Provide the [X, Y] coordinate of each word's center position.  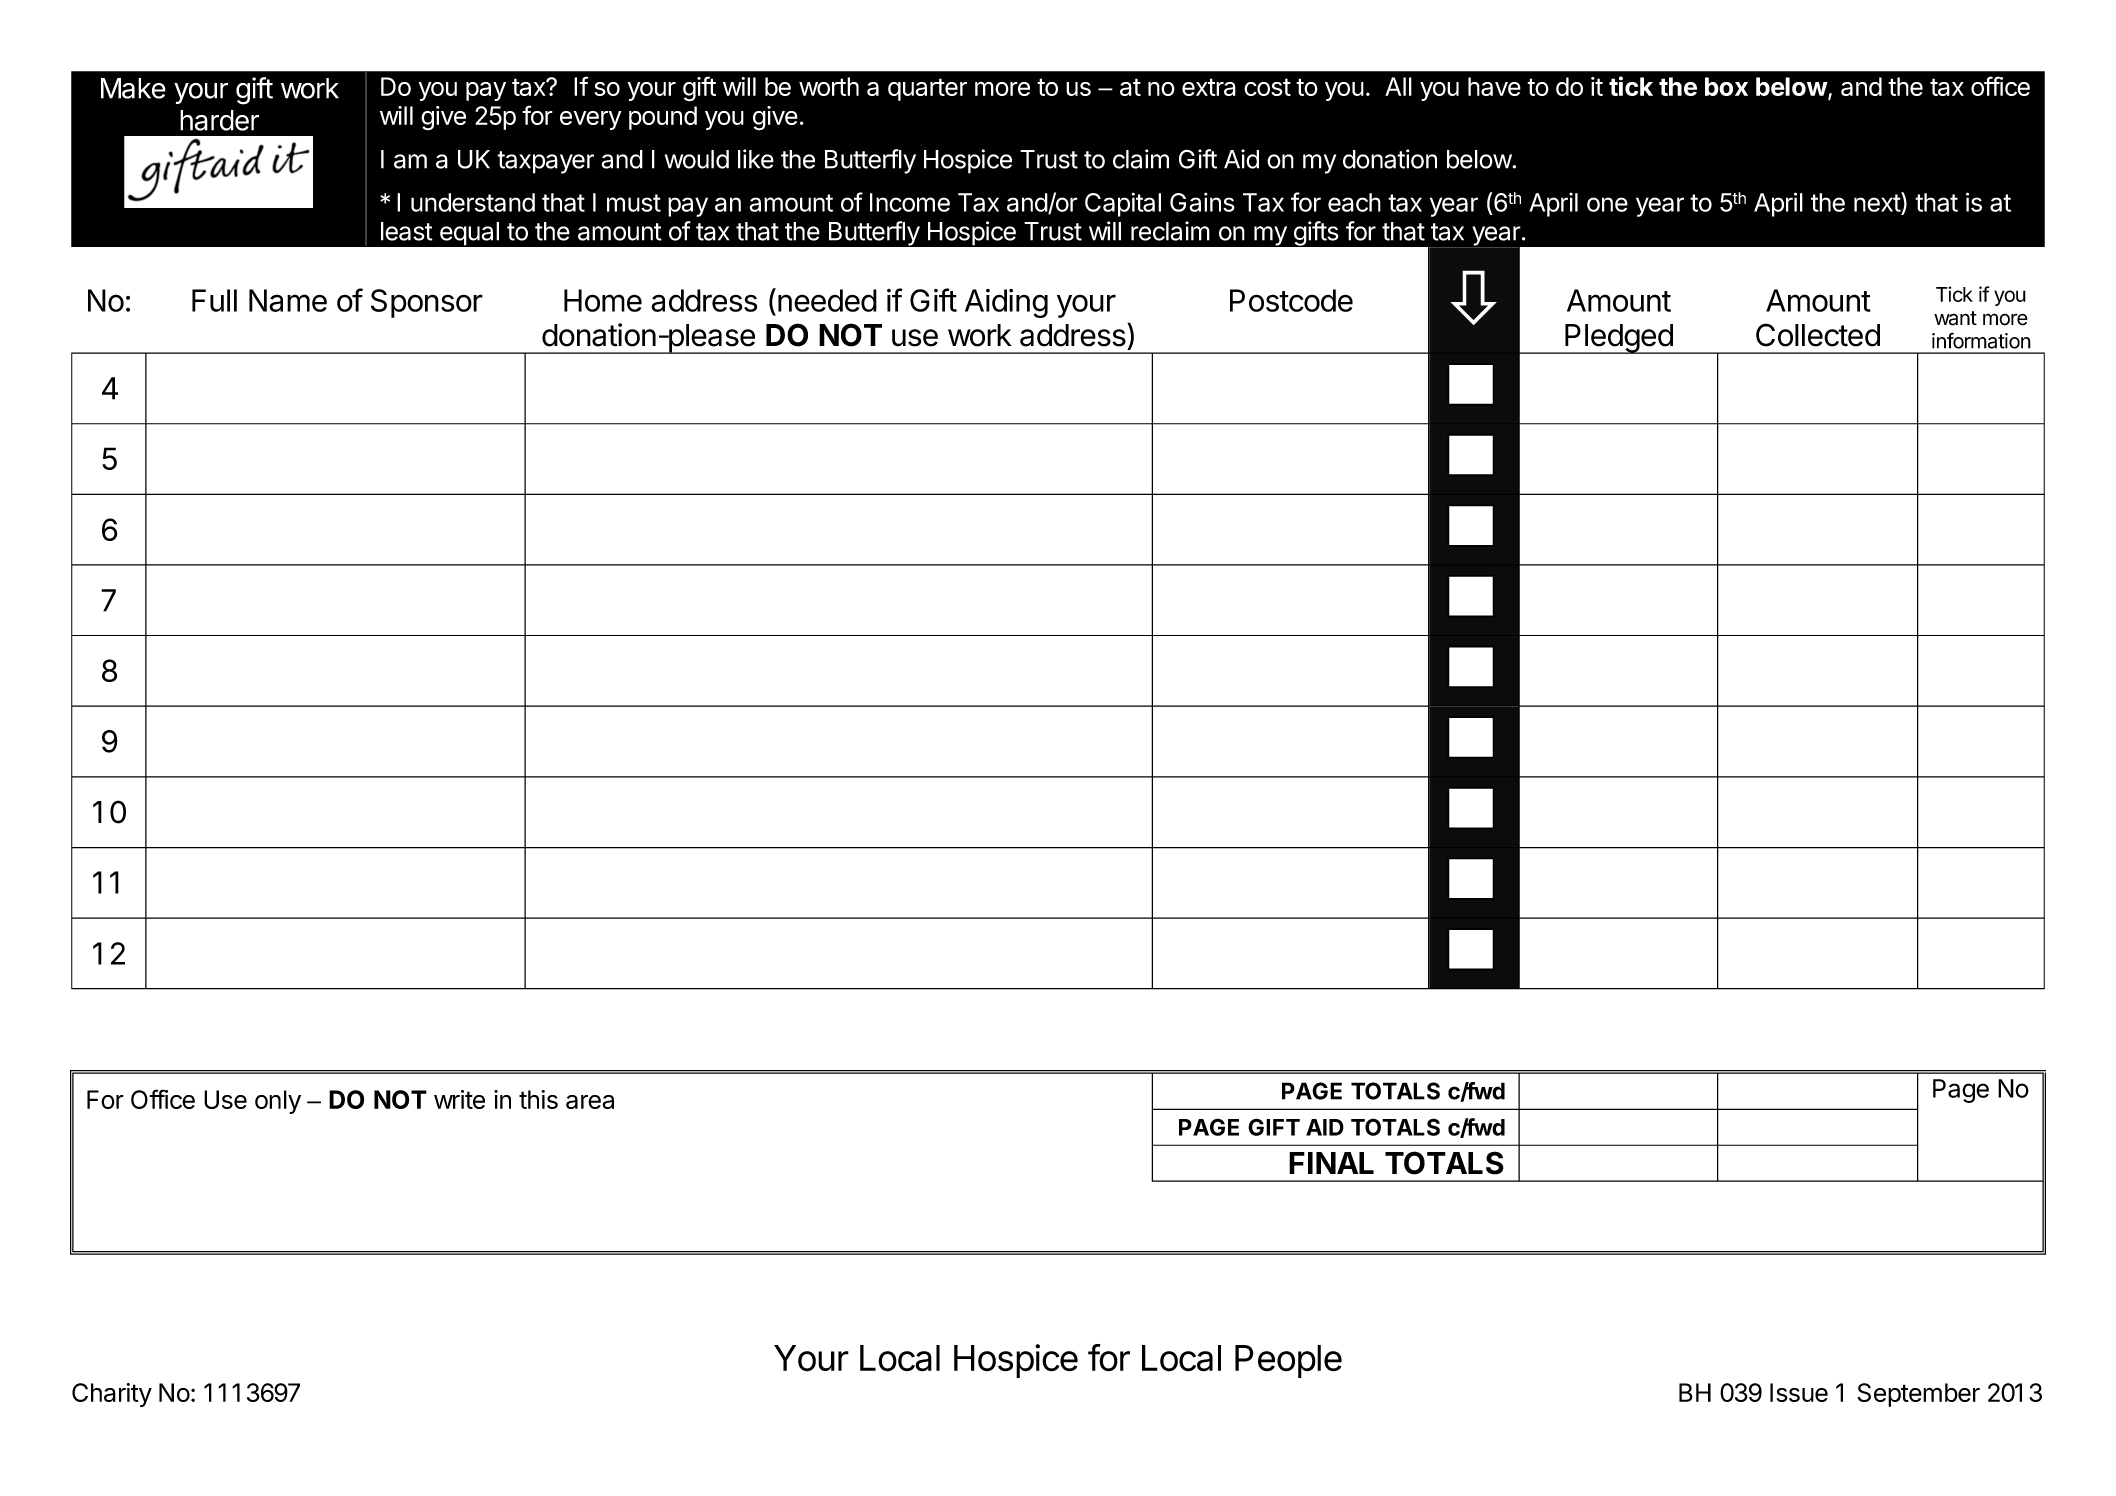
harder [219, 120]
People [1288, 1361]
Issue [1799, 1392]
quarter [927, 89]
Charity [112, 1395]
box [1726, 86]
